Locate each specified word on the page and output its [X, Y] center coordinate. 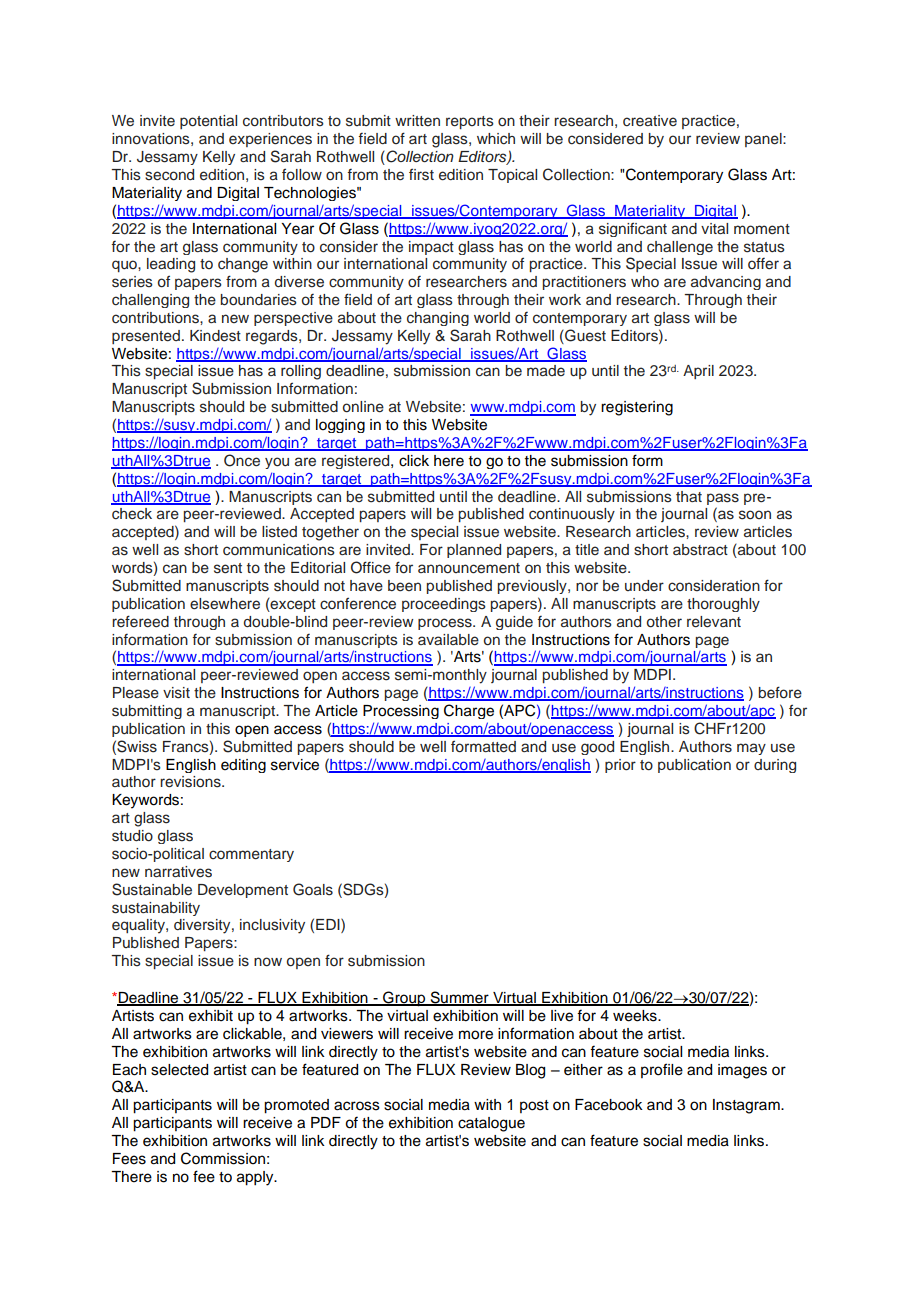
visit [176, 693]
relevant [714, 622]
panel [764, 140]
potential [208, 122]
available [448, 640]
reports [470, 122]
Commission [223, 1158]
